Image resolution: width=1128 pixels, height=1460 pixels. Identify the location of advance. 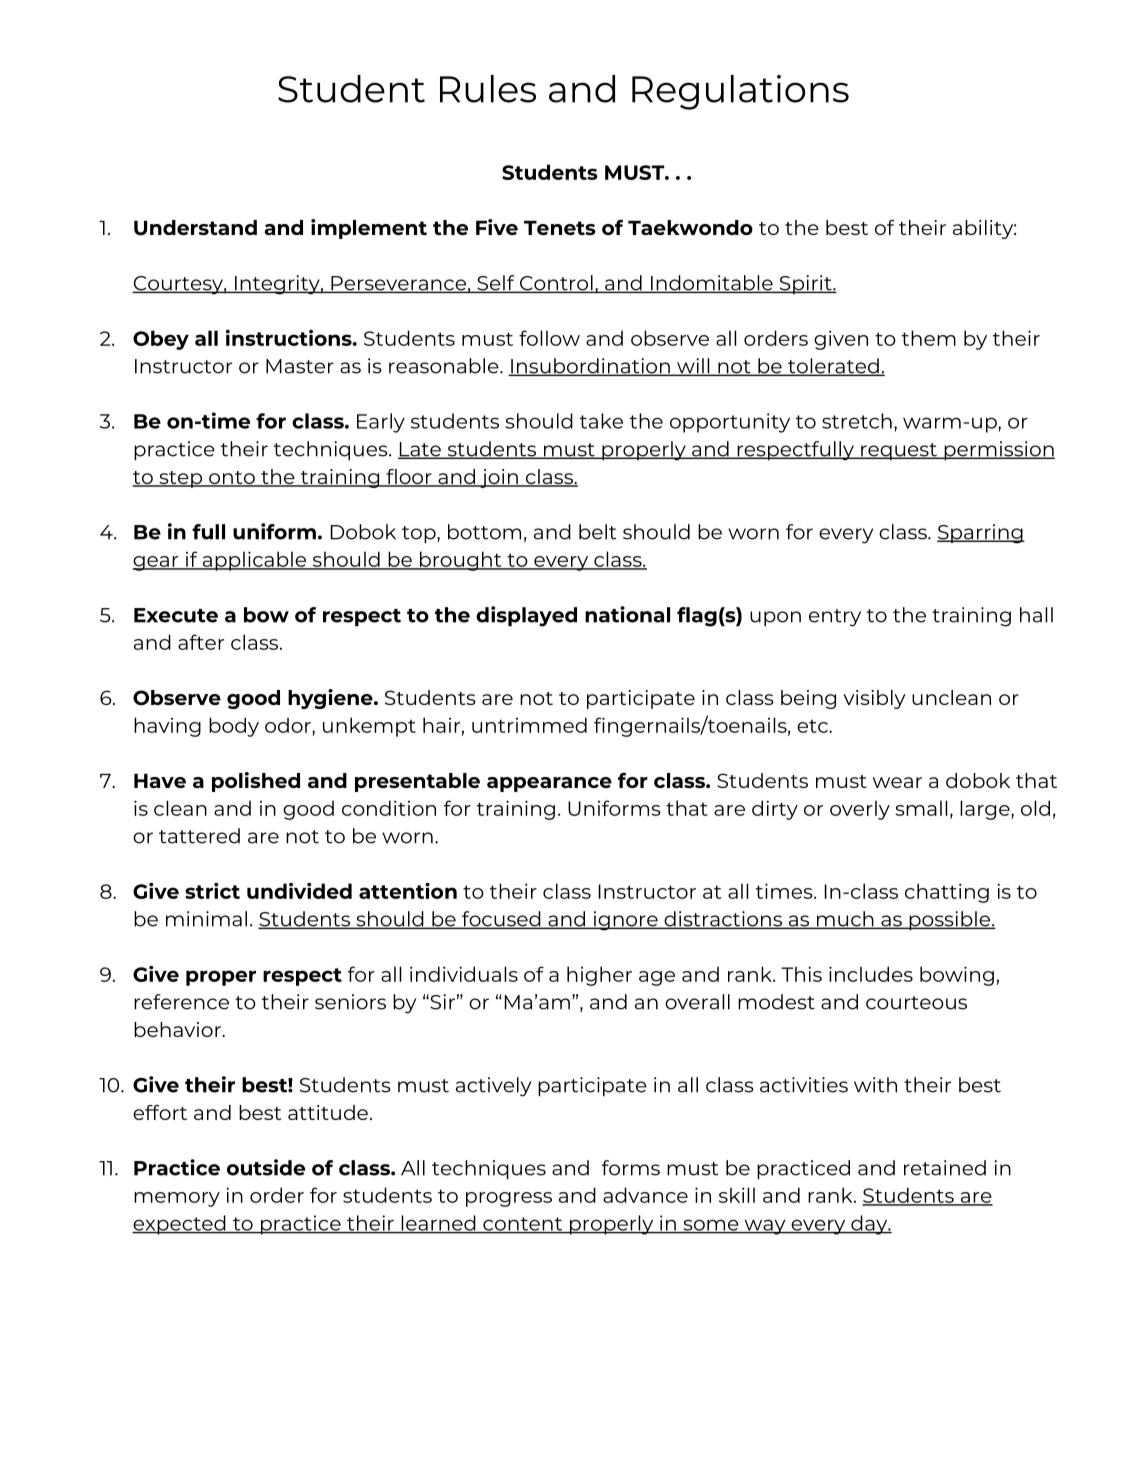
(645, 1195).
